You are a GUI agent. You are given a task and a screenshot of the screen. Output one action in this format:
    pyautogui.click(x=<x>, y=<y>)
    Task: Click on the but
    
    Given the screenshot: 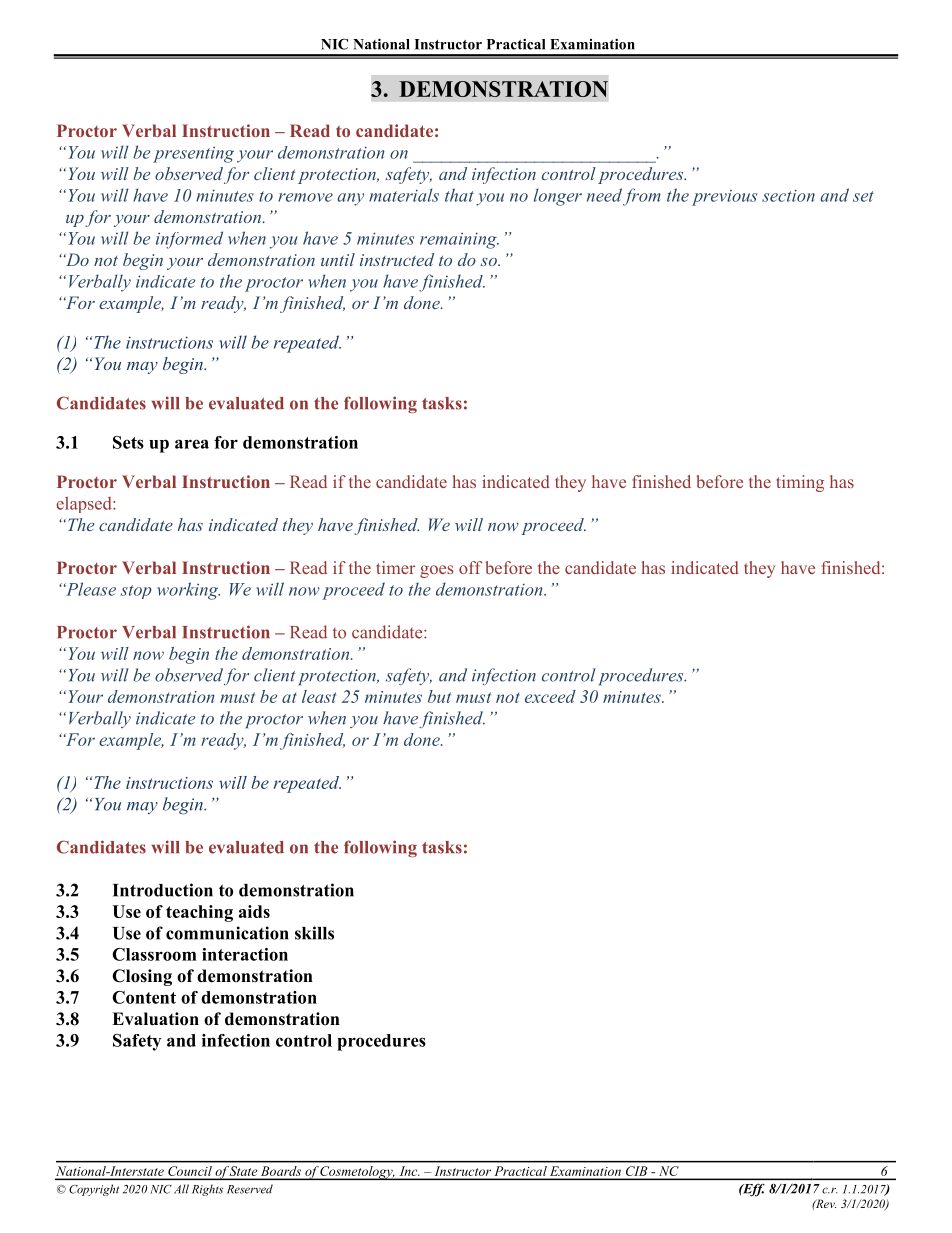 What is the action you would take?
    pyautogui.click(x=439, y=696)
